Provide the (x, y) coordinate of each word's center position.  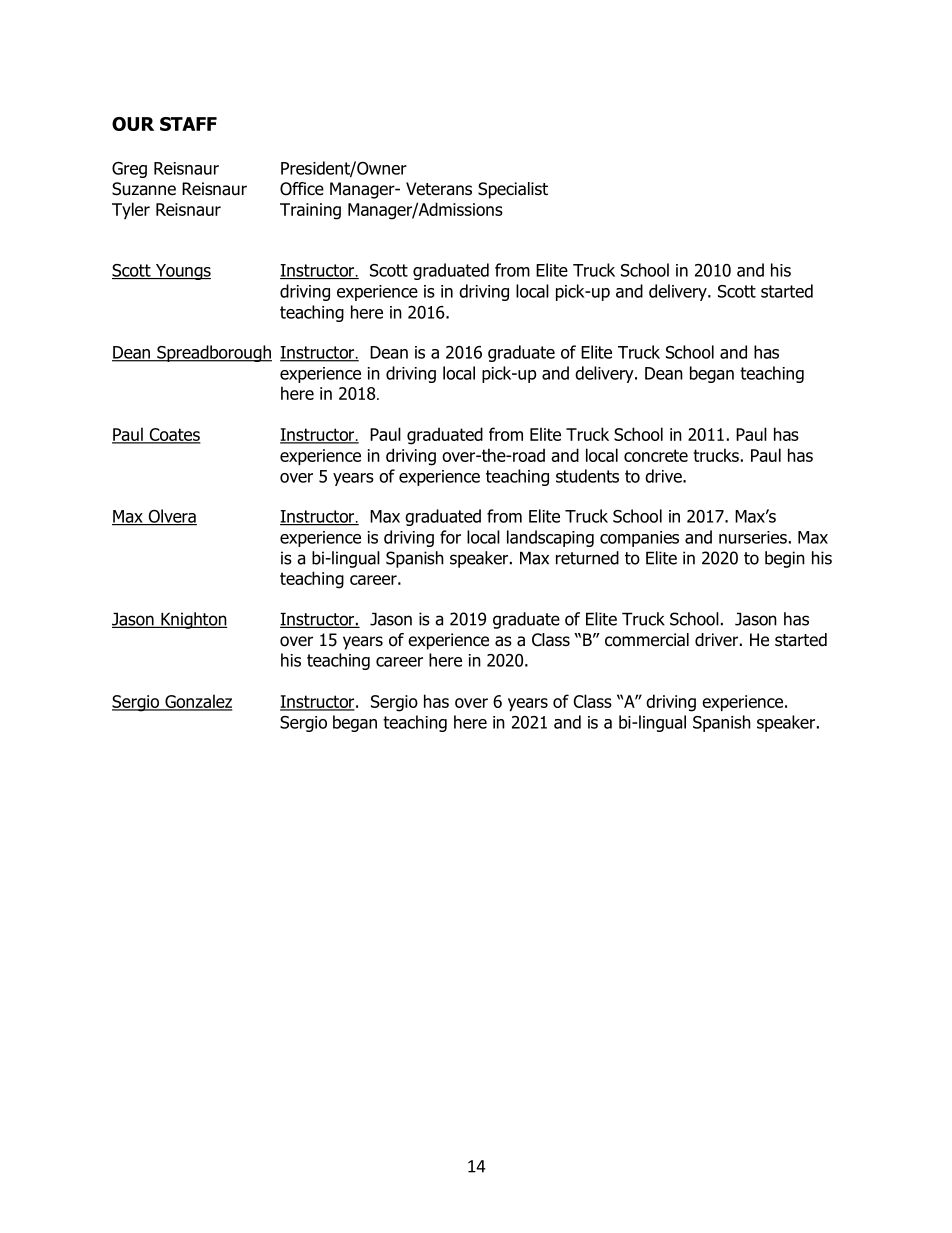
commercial (647, 640)
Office (302, 189)
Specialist (513, 190)
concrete (656, 455)
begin (785, 559)
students (587, 476)
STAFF (188, 124)
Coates (174, 435)
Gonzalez (197, 702)
